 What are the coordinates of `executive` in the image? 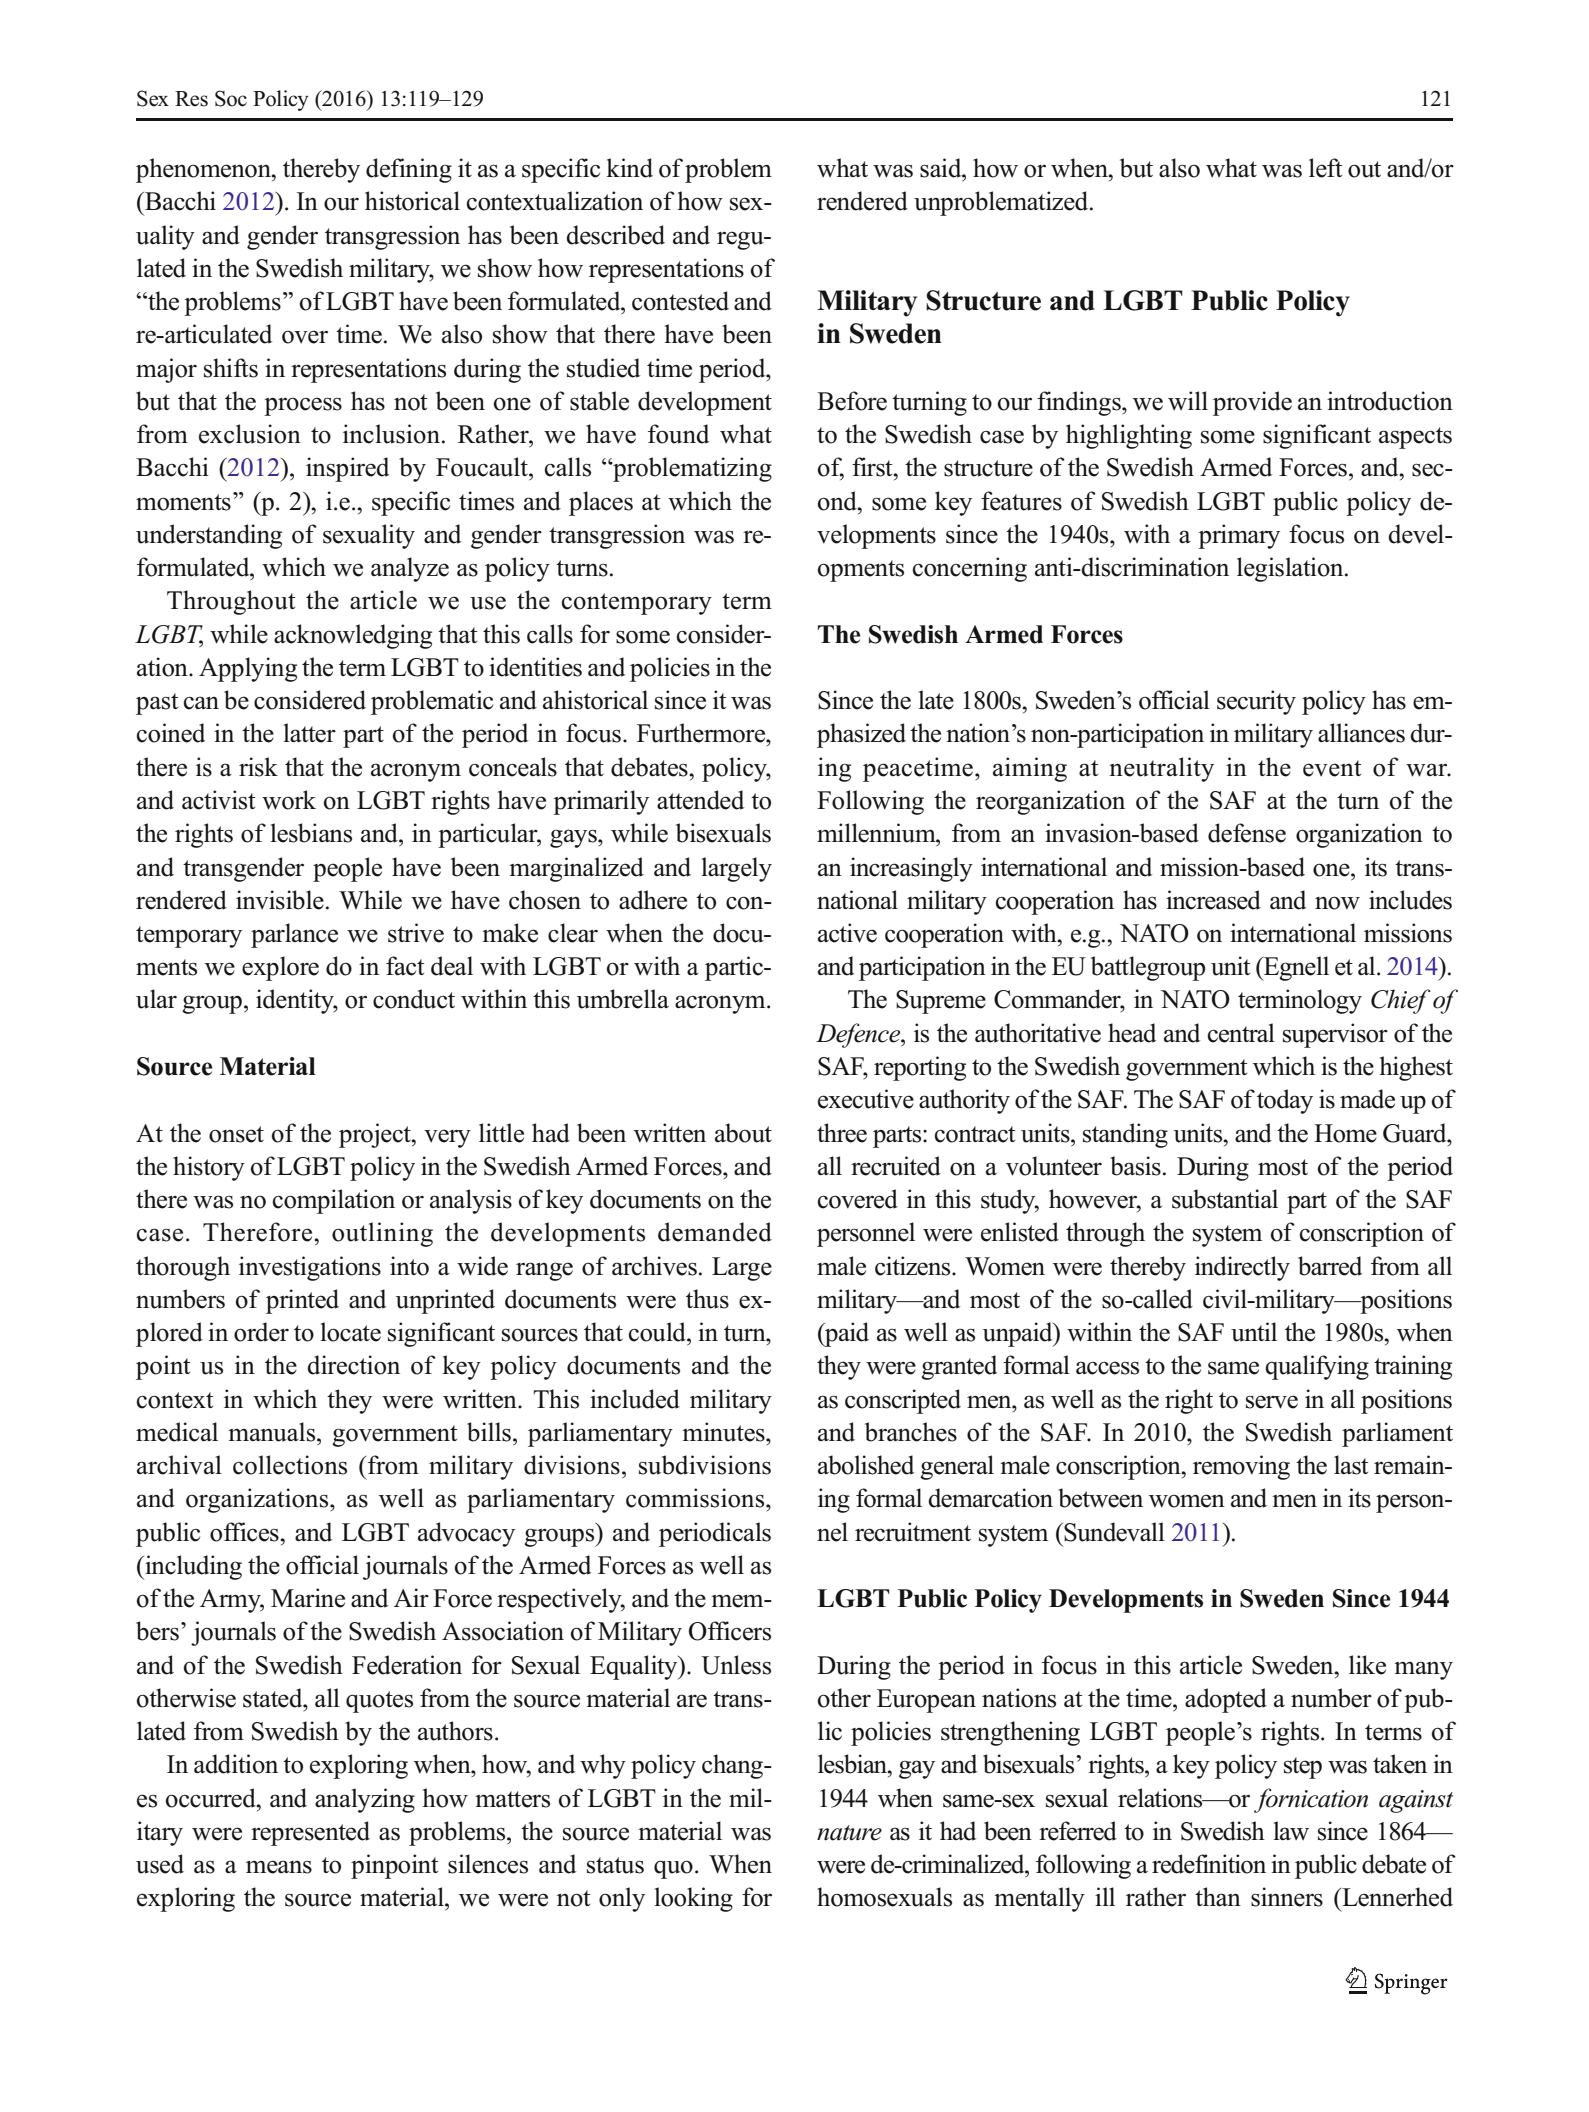 It's located at (866, 1099).
